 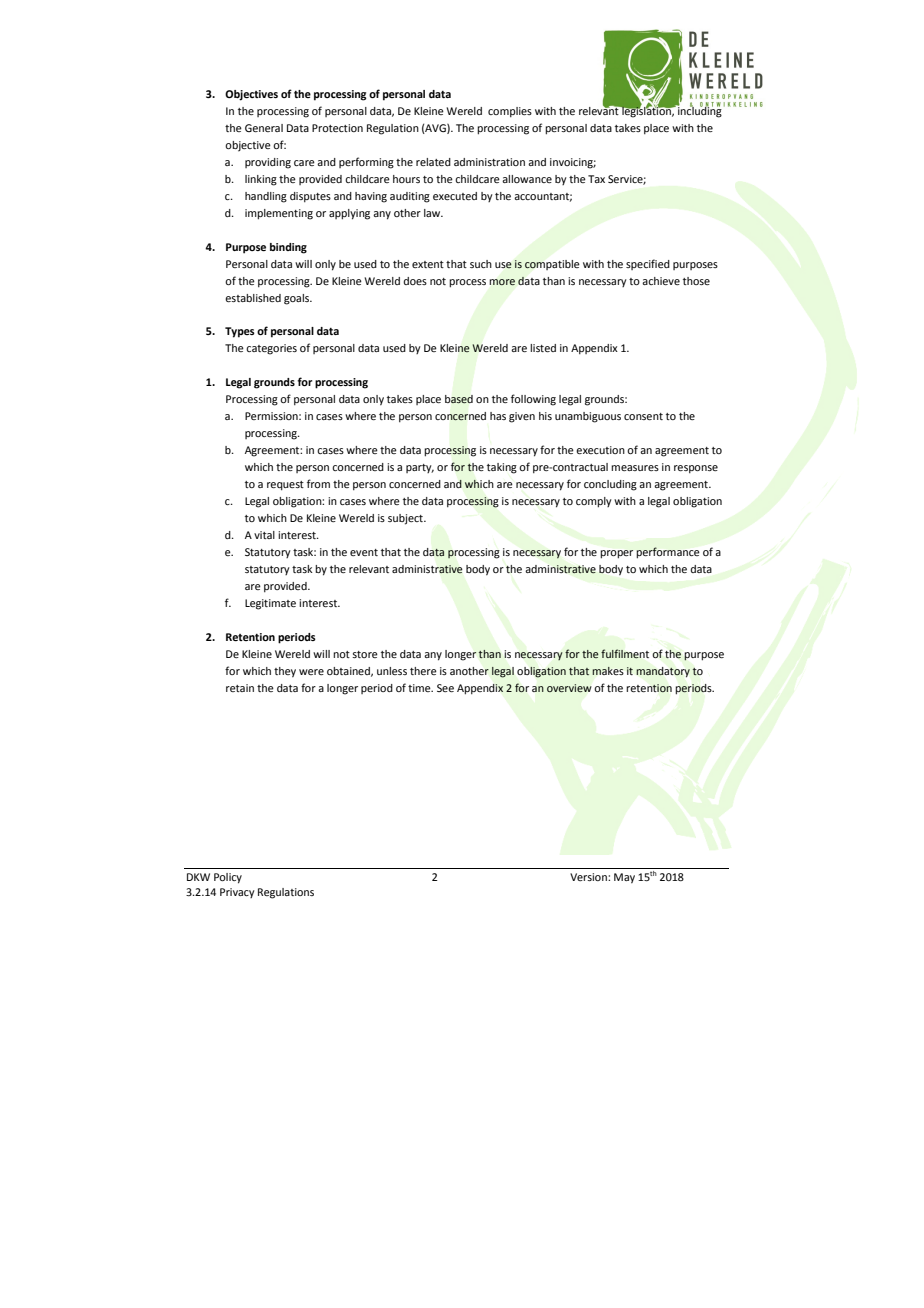 I want to click on General, so click(x=264, y=128).
